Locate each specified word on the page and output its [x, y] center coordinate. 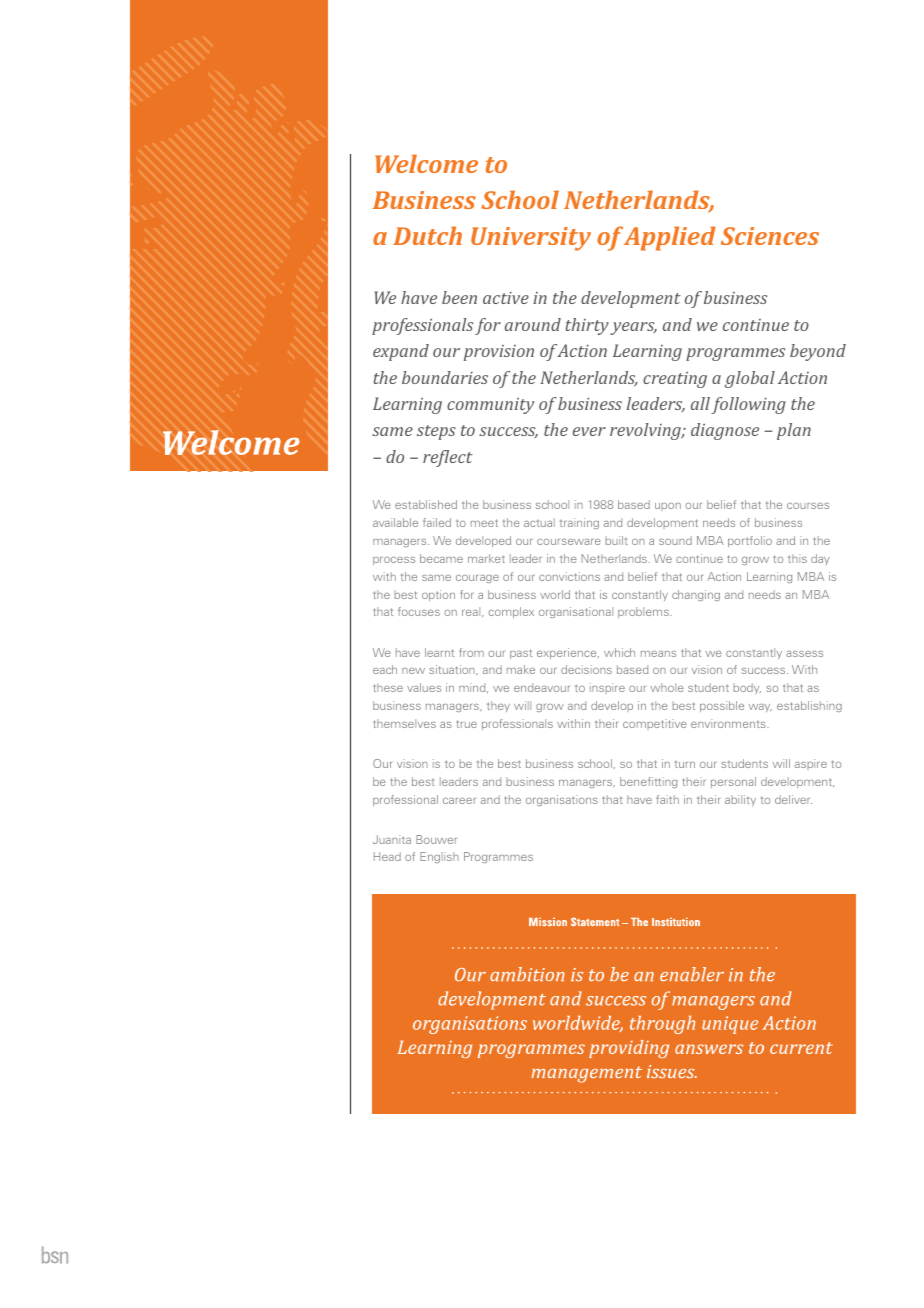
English [439, 857]
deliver [793, 799]
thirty [587, 326]
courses [808, 506]
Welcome [426, 163]
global [750, 379]
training [579, 523]
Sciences [770, 236]
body [747, 688]
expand [401, 352]
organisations [562, 800]
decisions [586, 669]
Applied [670, 238]
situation [453, 670]
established [426, 504]
